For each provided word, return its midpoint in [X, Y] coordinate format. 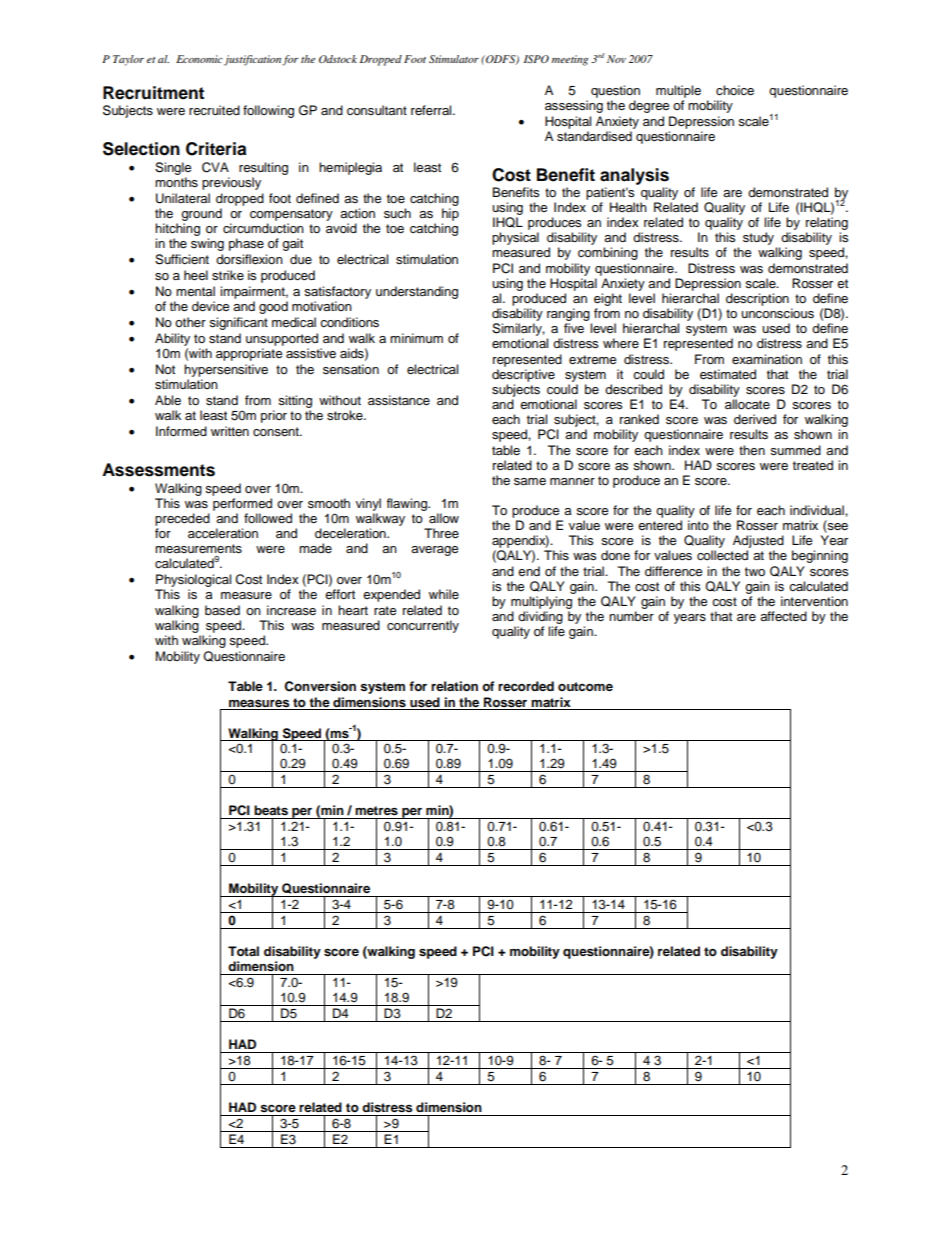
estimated [728, 374]
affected [783, 616]
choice [735, 90]
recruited [214, 110]
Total [243, 951]
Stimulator [454, 59]
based [222, 610]
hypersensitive [226, 370]
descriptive [523, 375]
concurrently [423, 626]
